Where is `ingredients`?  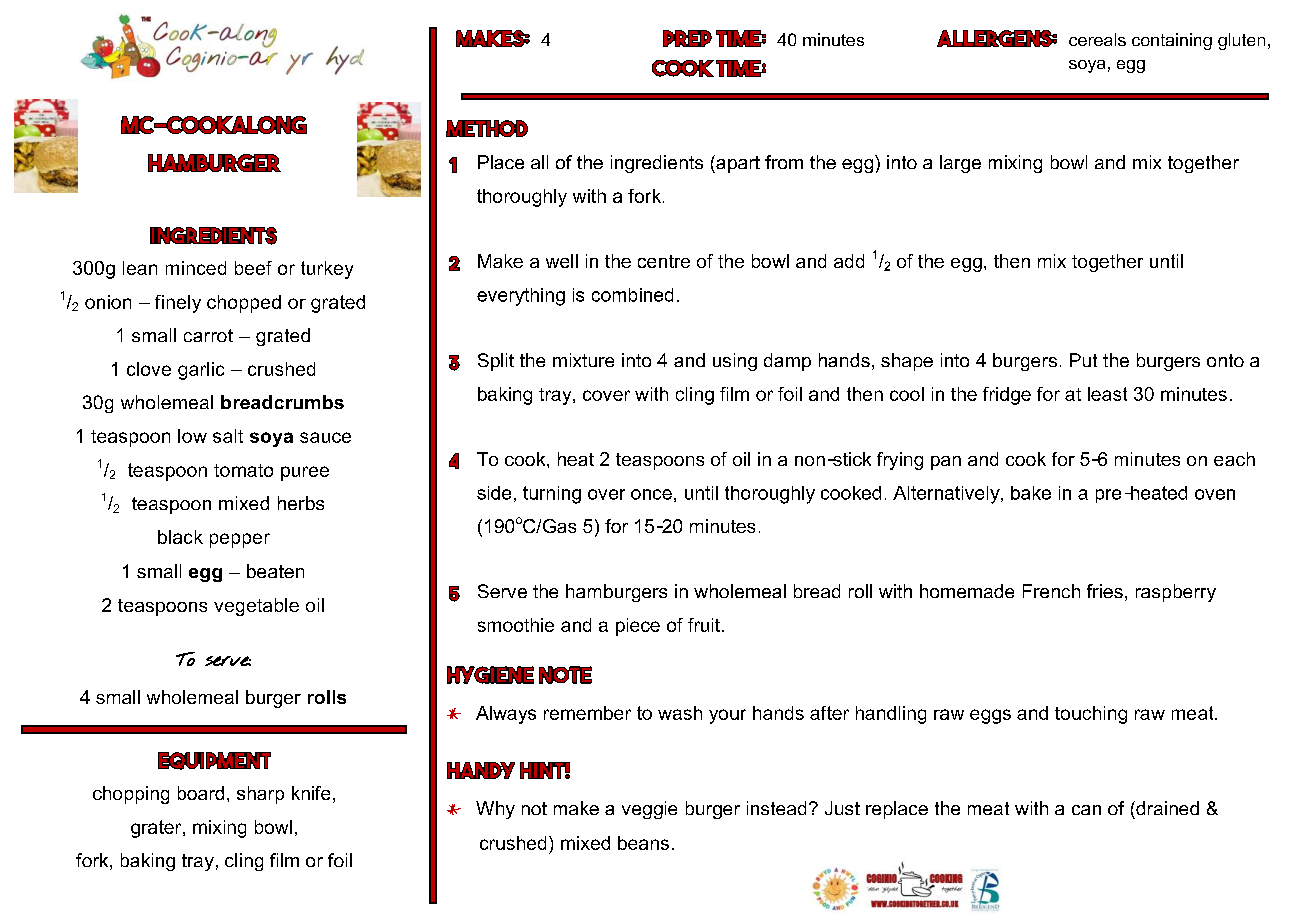
ingredients is located at coordinates (657, 164).
